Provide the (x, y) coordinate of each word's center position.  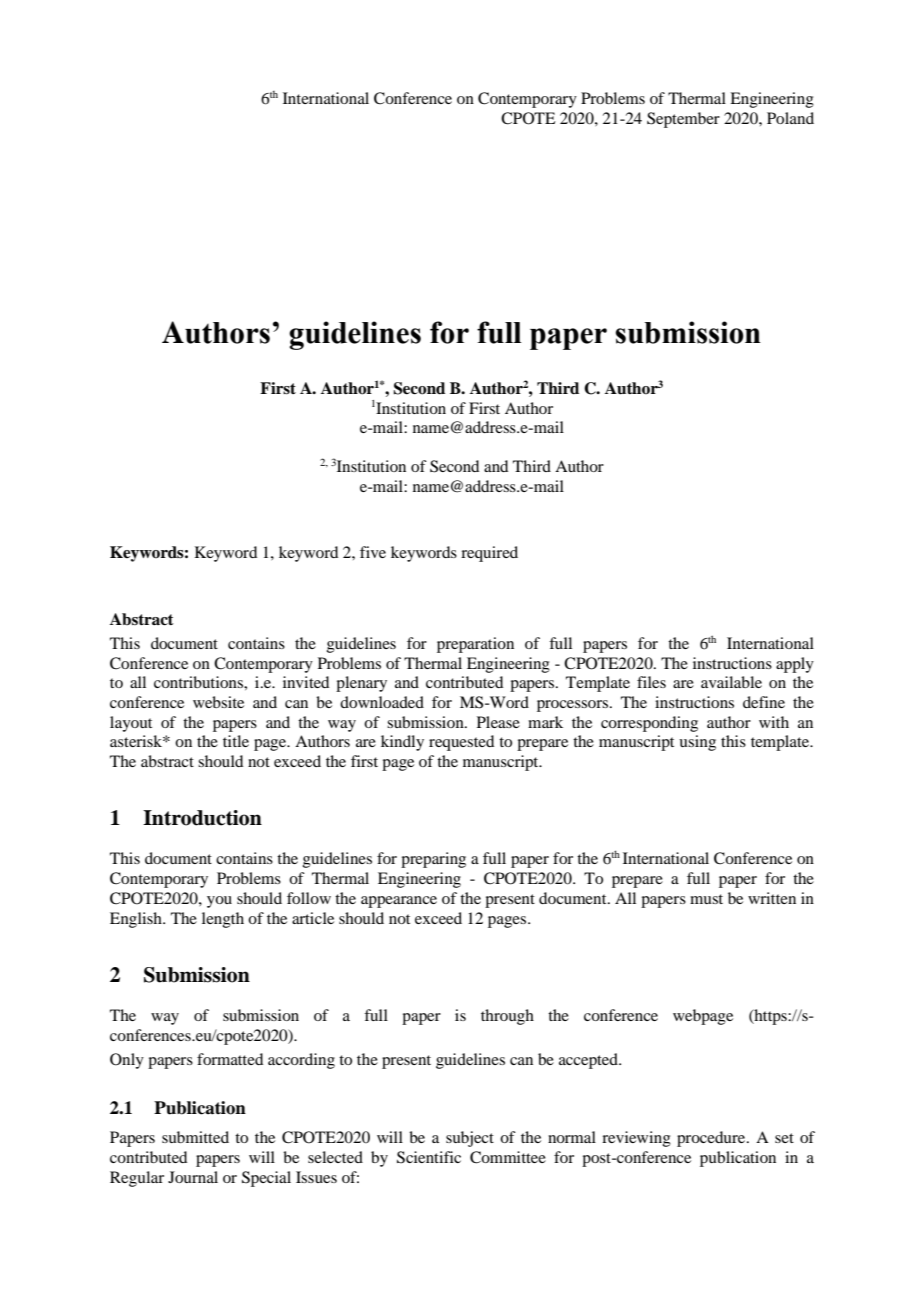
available (731, 682)
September (683, 120)
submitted (195, 1137)
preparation (475, 645)
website (218, 702)
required (489, 554)
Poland (790, 118)
